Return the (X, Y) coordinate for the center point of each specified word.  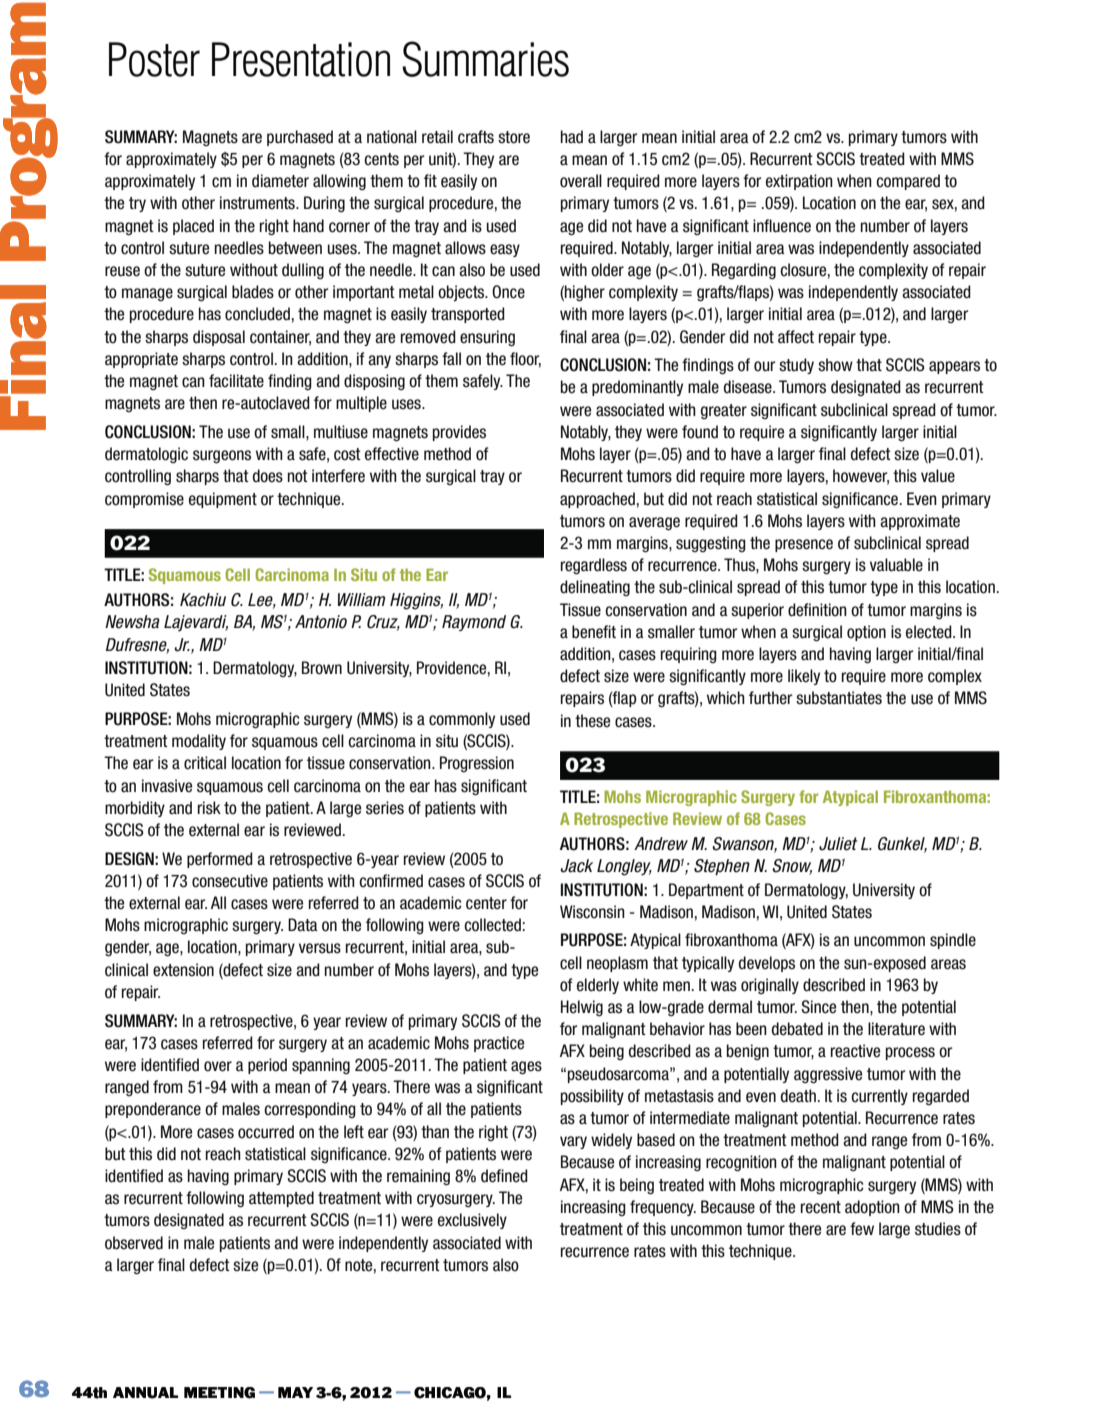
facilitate (236, 381)
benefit (594, 632)
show (835, 365)
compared (908, 182)
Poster (154, 59)
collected (492, 925)
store (514, 137)
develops (767, 964)
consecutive (230, 881)
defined (504, 1176)
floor (525, 359)
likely (804, 677)
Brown (322, 668)
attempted (281, 1199)
